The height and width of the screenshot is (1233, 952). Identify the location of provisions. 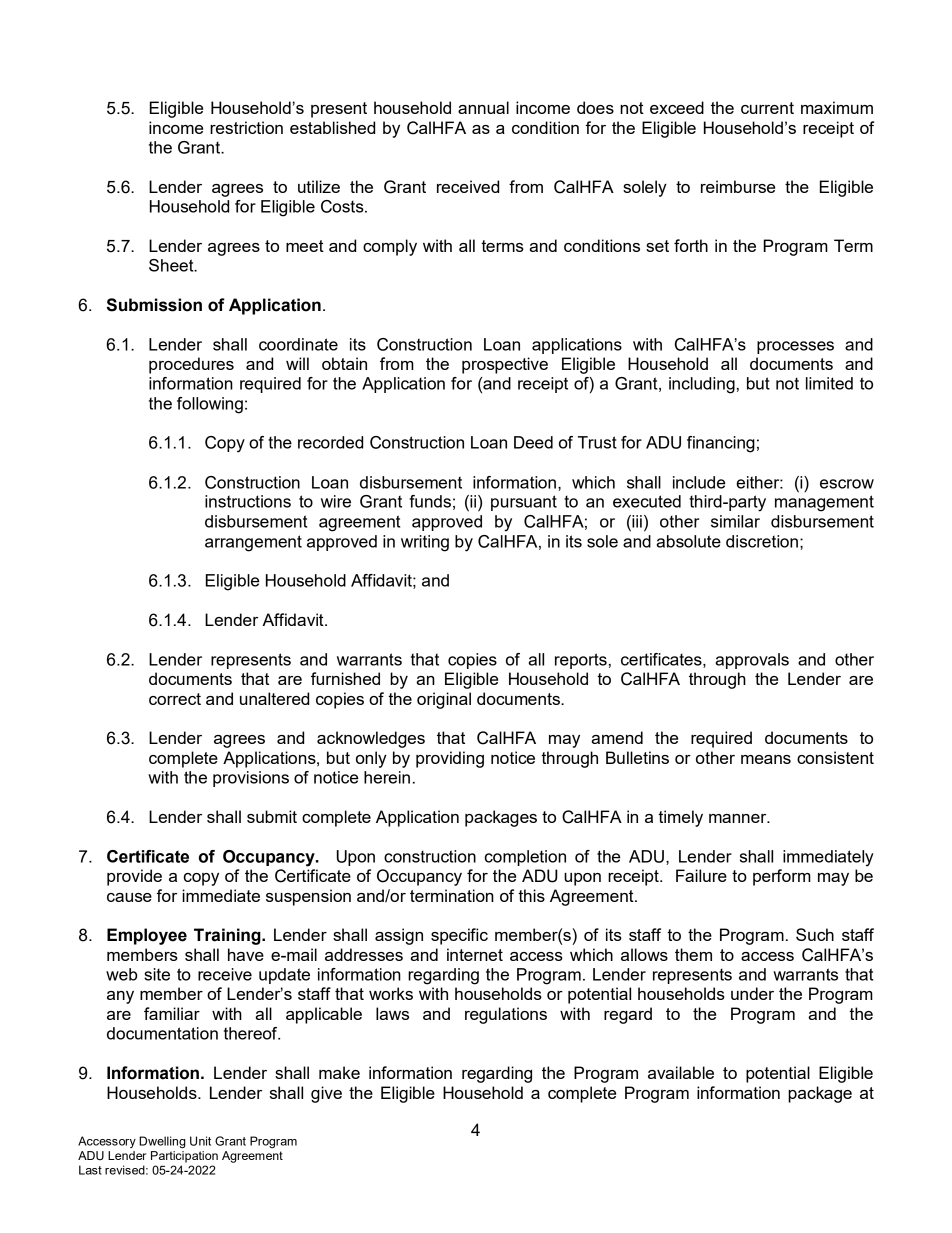
(251, 779).
